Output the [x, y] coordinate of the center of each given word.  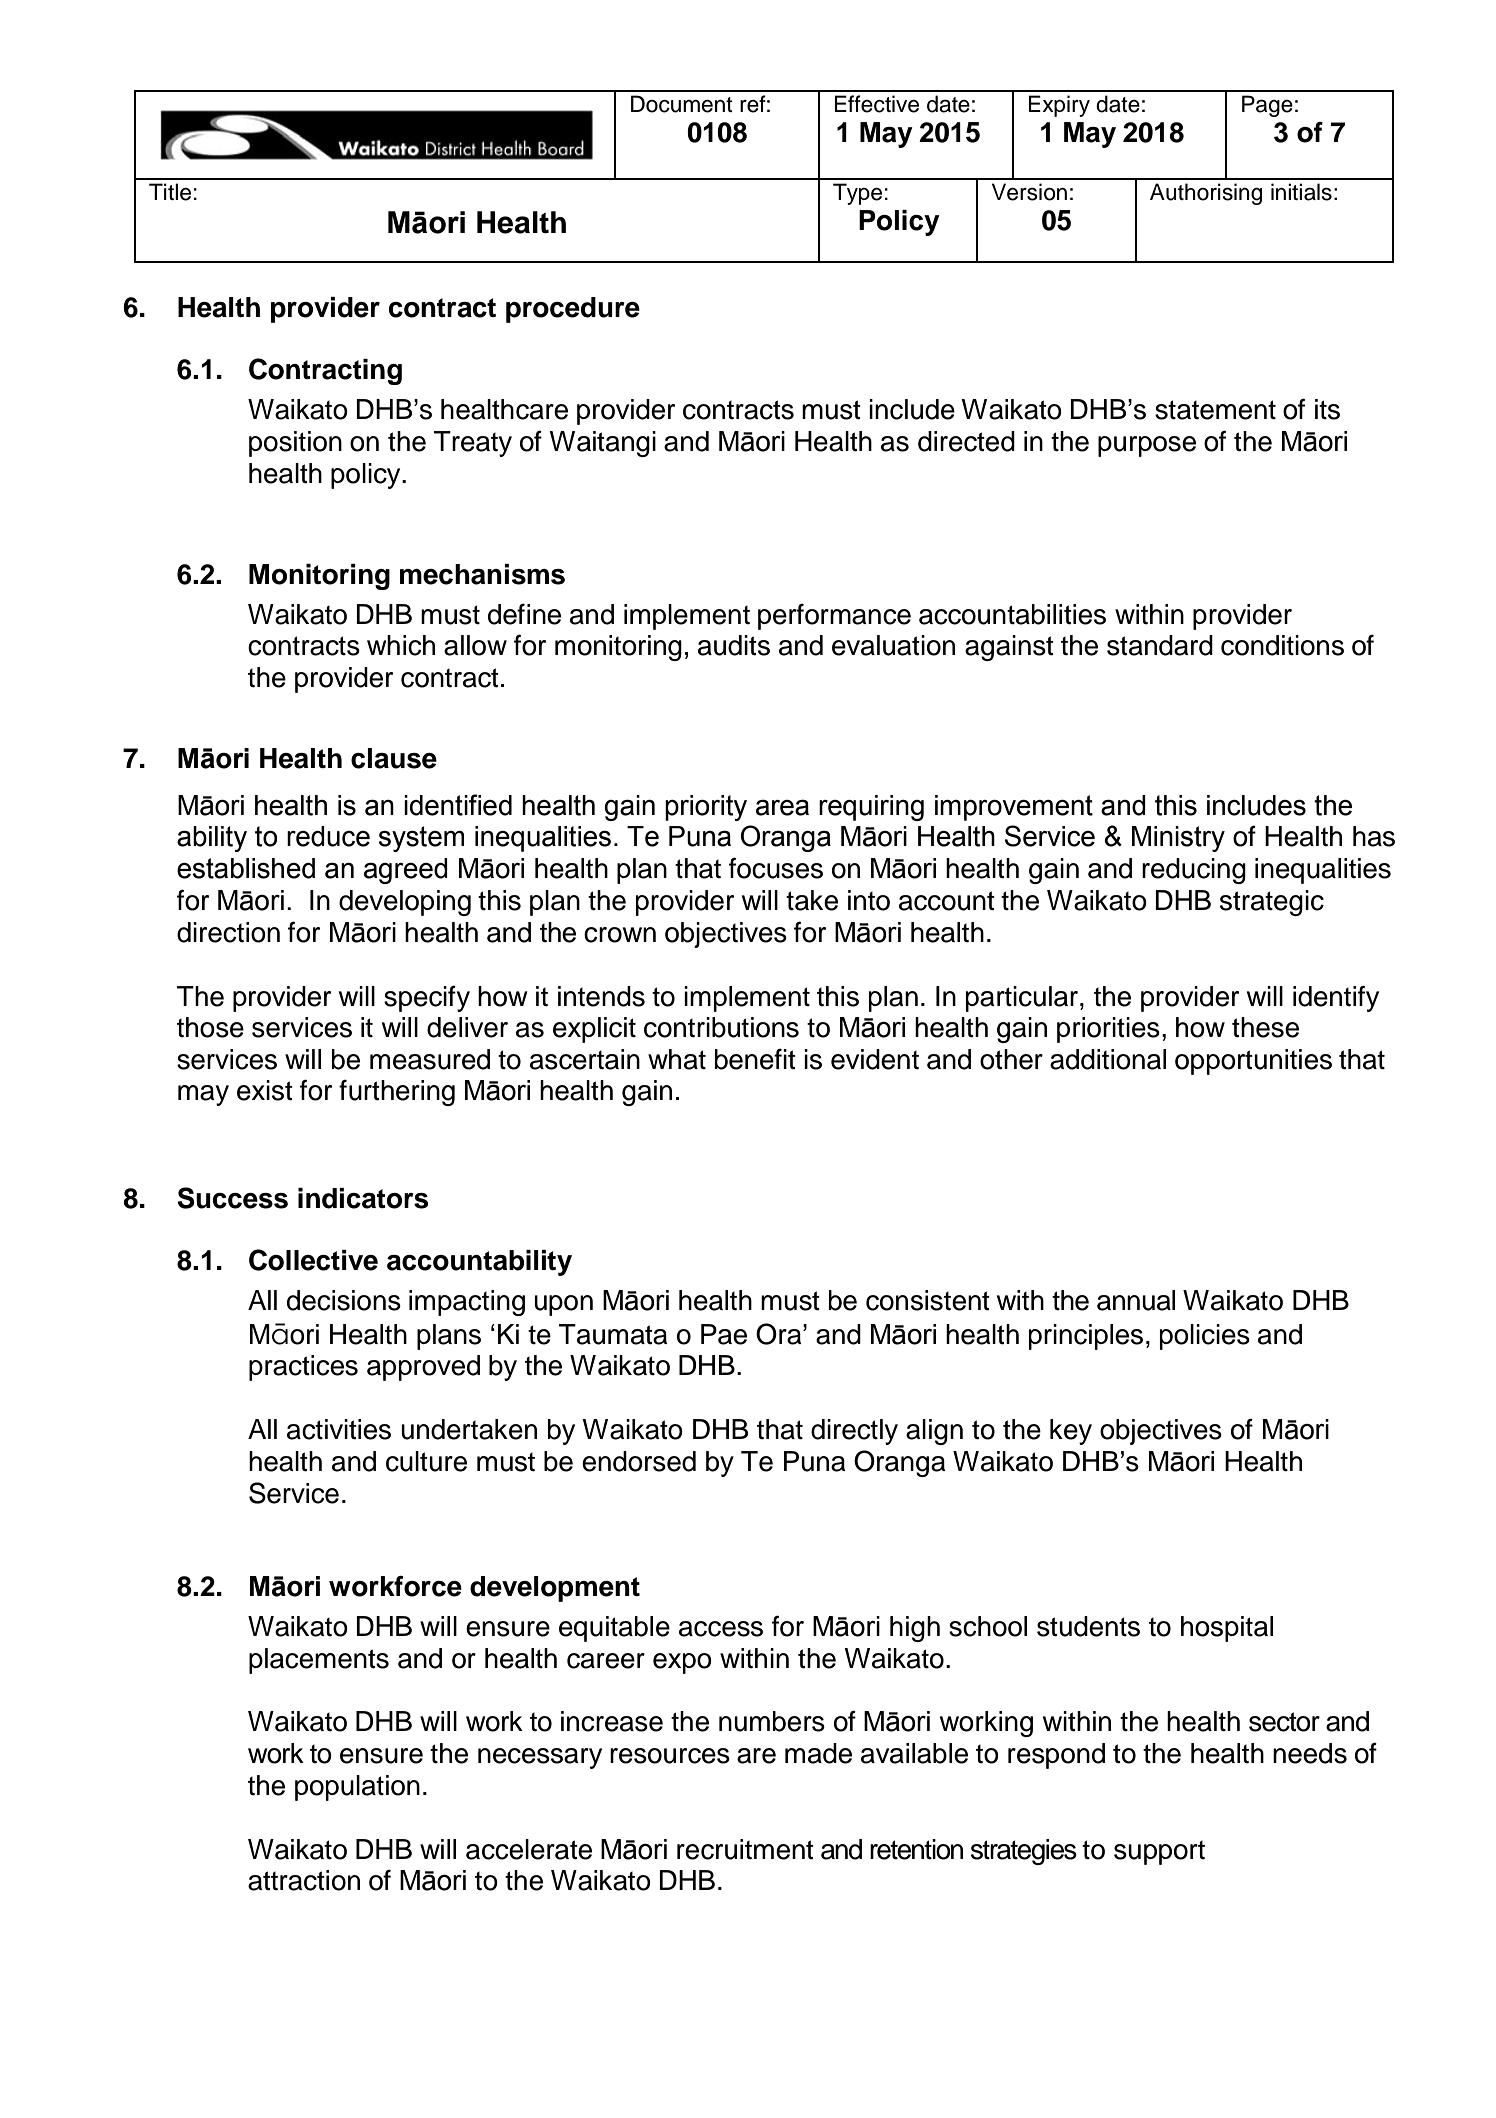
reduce [328, 836]
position [295, 444]
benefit [755, 1059]
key [1071, 1432]
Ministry [1178, 839]
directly [854, 1432]
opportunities [1253, 1062]
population [357, 1788]
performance [834, 616]
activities [339, 1429]
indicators [363, 1198]
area [782, 807]
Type [857, 194]
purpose [1147, 446]
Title [170, 192]
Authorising [1206, 194]
